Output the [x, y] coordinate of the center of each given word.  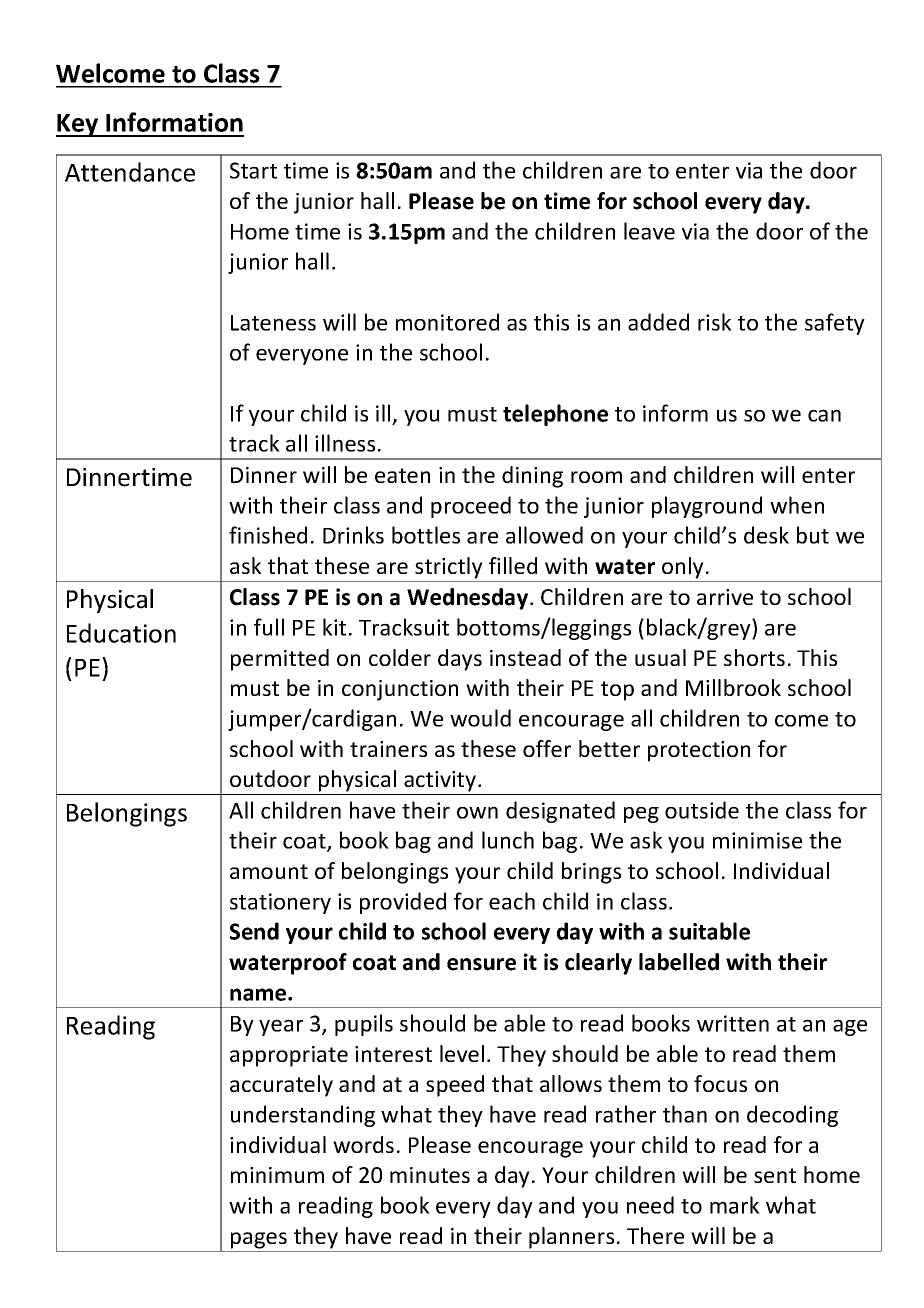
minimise [757, 840]
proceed [471, 507]
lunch [508, 840]
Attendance [130, 172]
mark [735, 1205]
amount [269, 871]
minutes [430, 1175]
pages [259, 1240]
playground [707, 507]
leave [649, 231]
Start [253, 170]
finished [268, 535]
